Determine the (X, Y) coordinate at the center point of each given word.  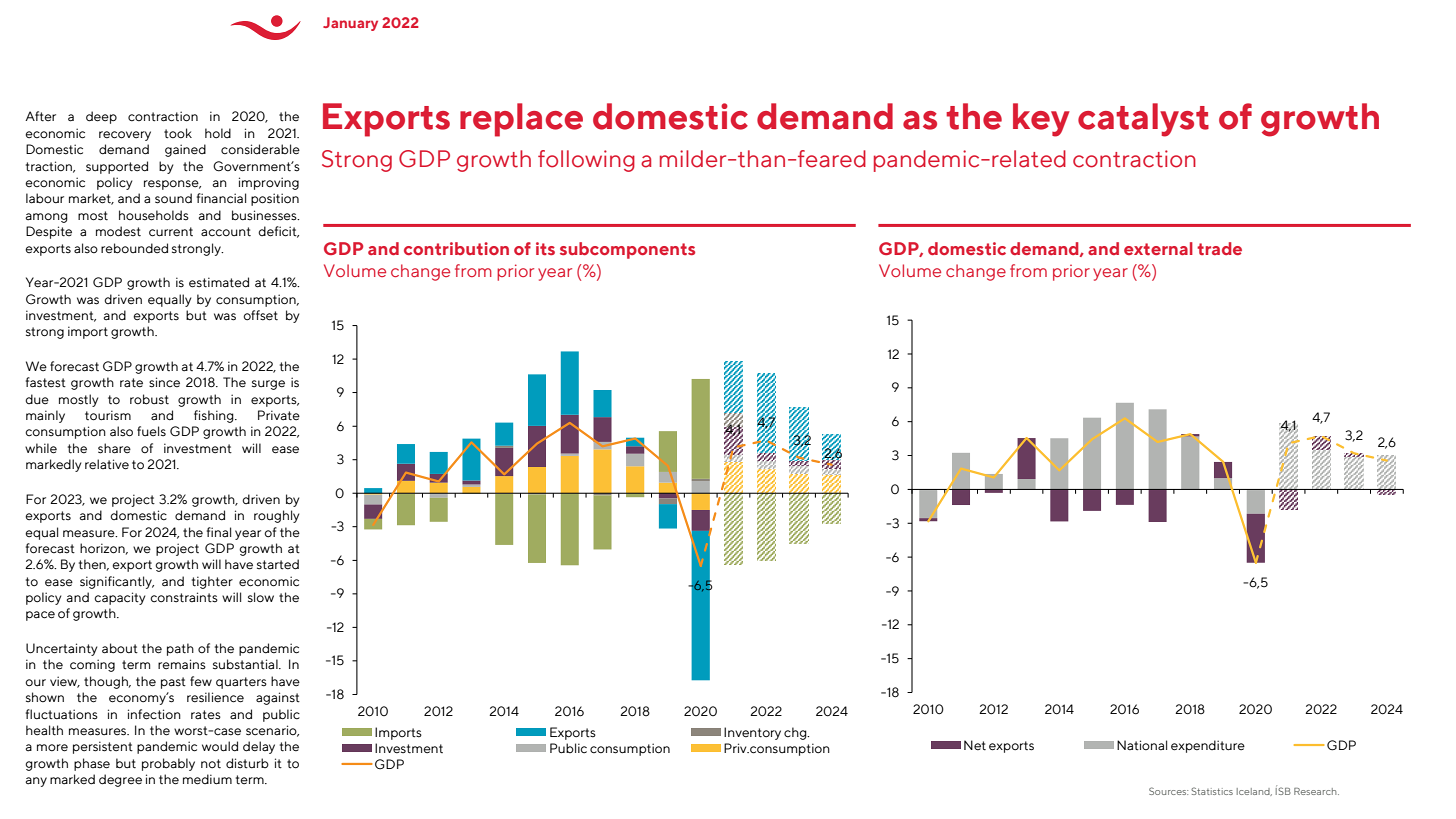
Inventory (752, 733)
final (219, 532)
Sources (1168, 791)
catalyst (1143, 120)
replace (521, 120)
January (350, 24)
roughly (277, 516)
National (1142, 745)
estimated (219, 282)
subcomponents (627, 250)
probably (168, 764)
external (1158, 248)
